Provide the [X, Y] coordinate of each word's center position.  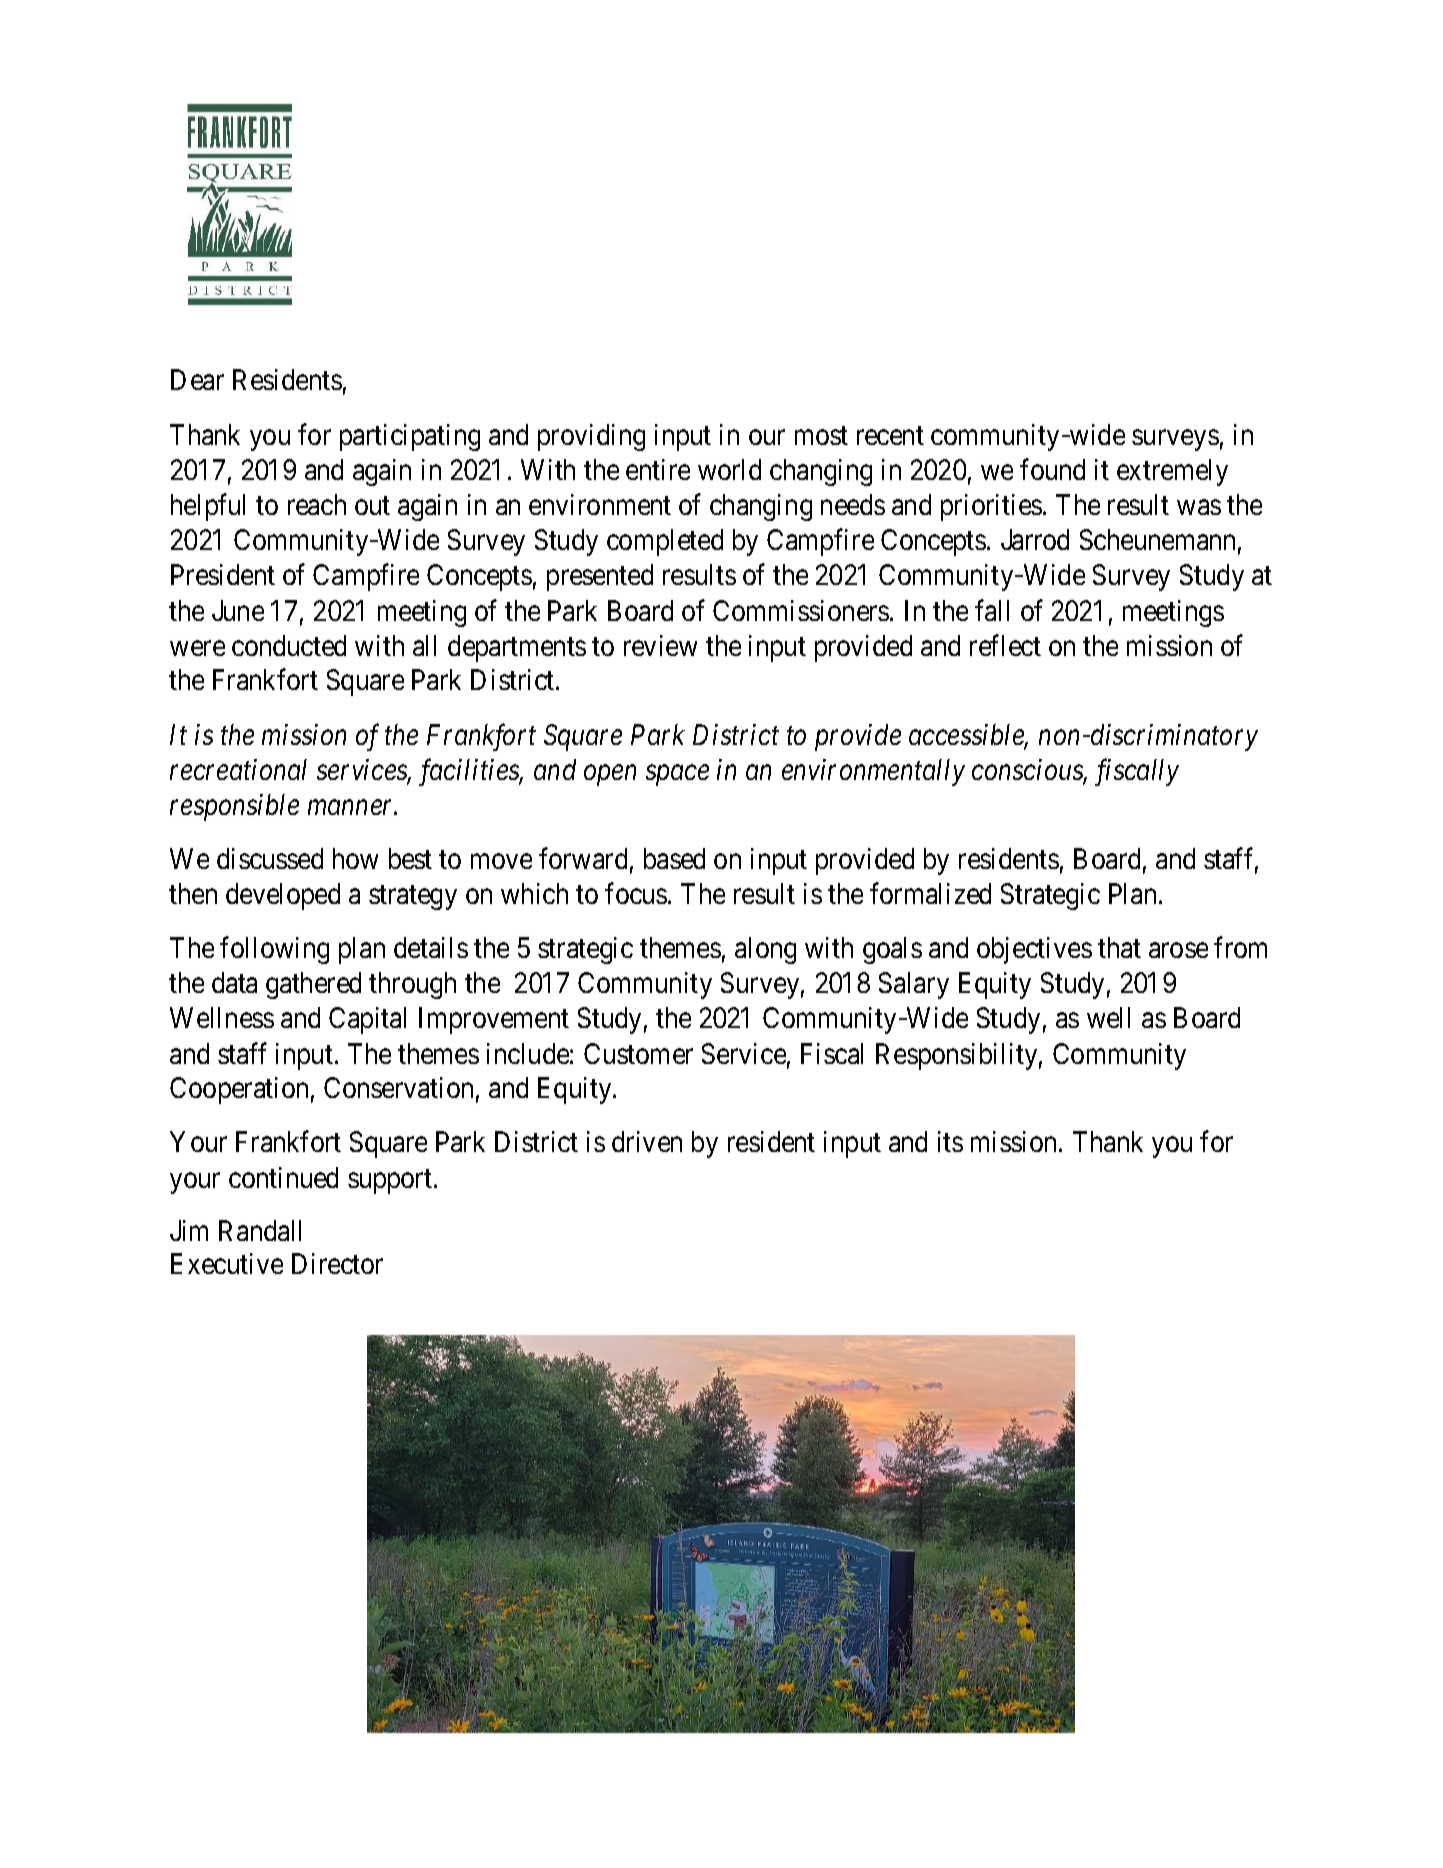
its [950, 1141]
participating [410, 437]
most [821, 435]
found [1052, 469]
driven [647, 1141]
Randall [260, 1230]
